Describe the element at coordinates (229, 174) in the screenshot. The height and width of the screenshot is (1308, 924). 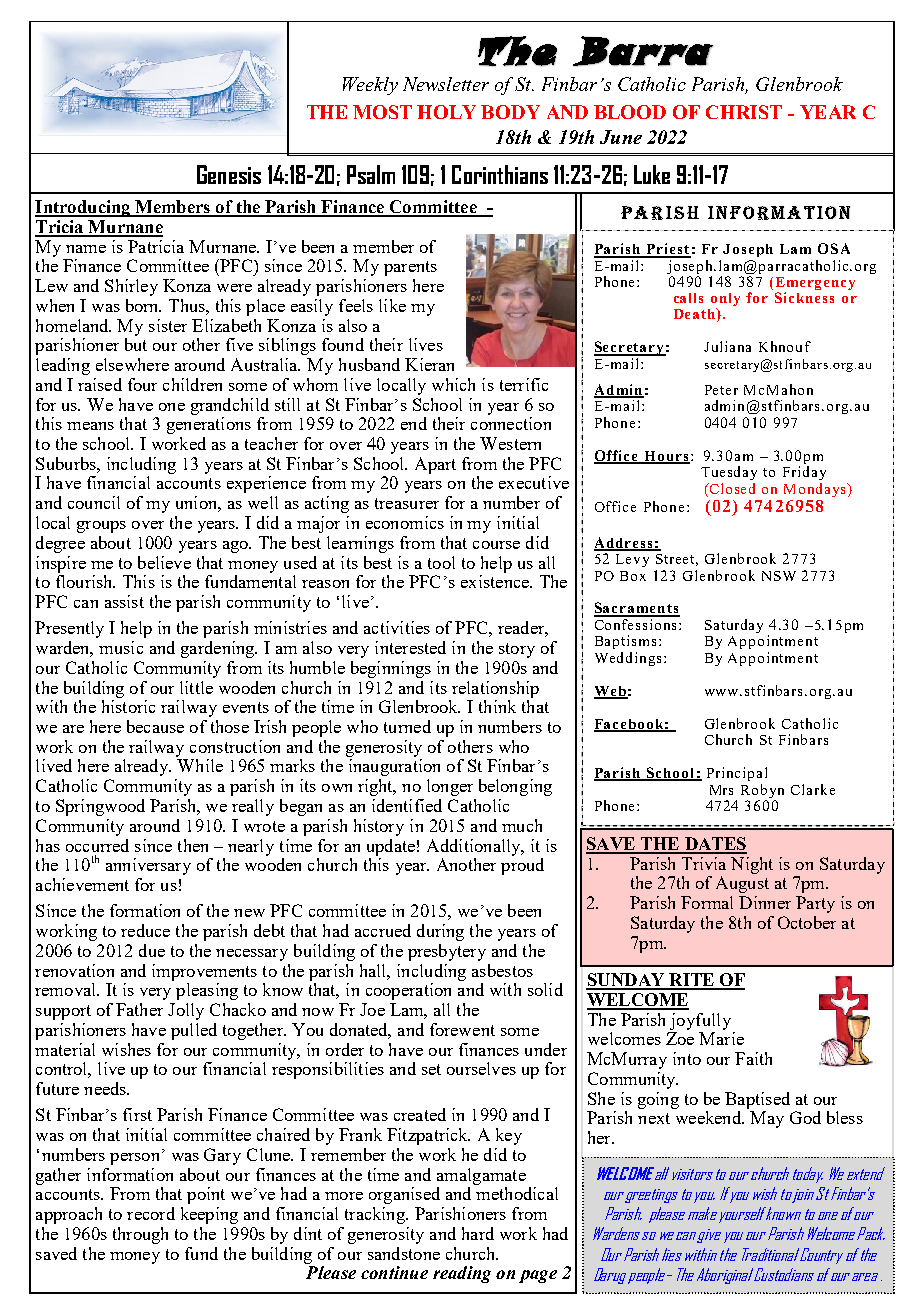
I see `Genesis` at that location.
